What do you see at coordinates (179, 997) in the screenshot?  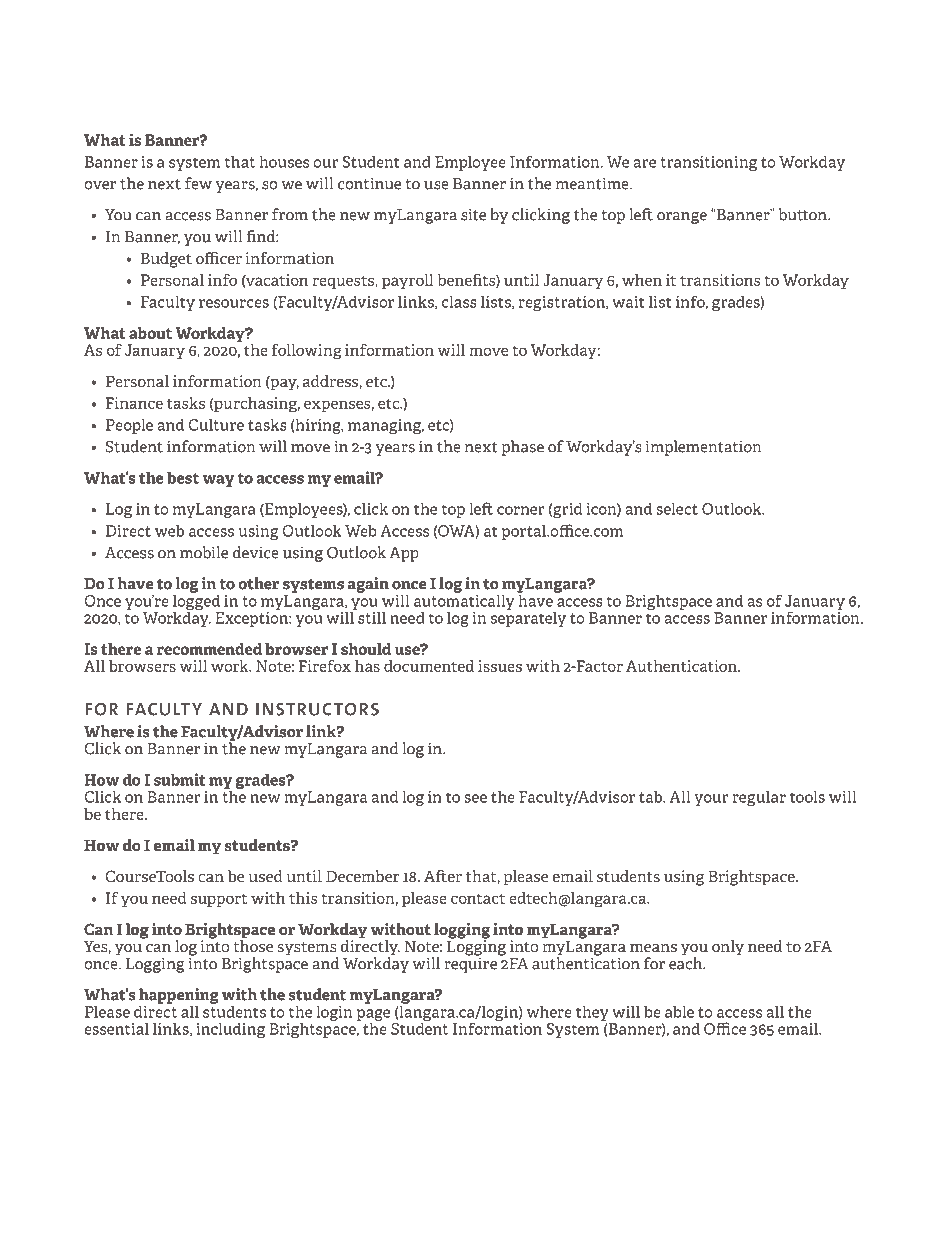 I see `happening` at bounding box center [179, 997].
